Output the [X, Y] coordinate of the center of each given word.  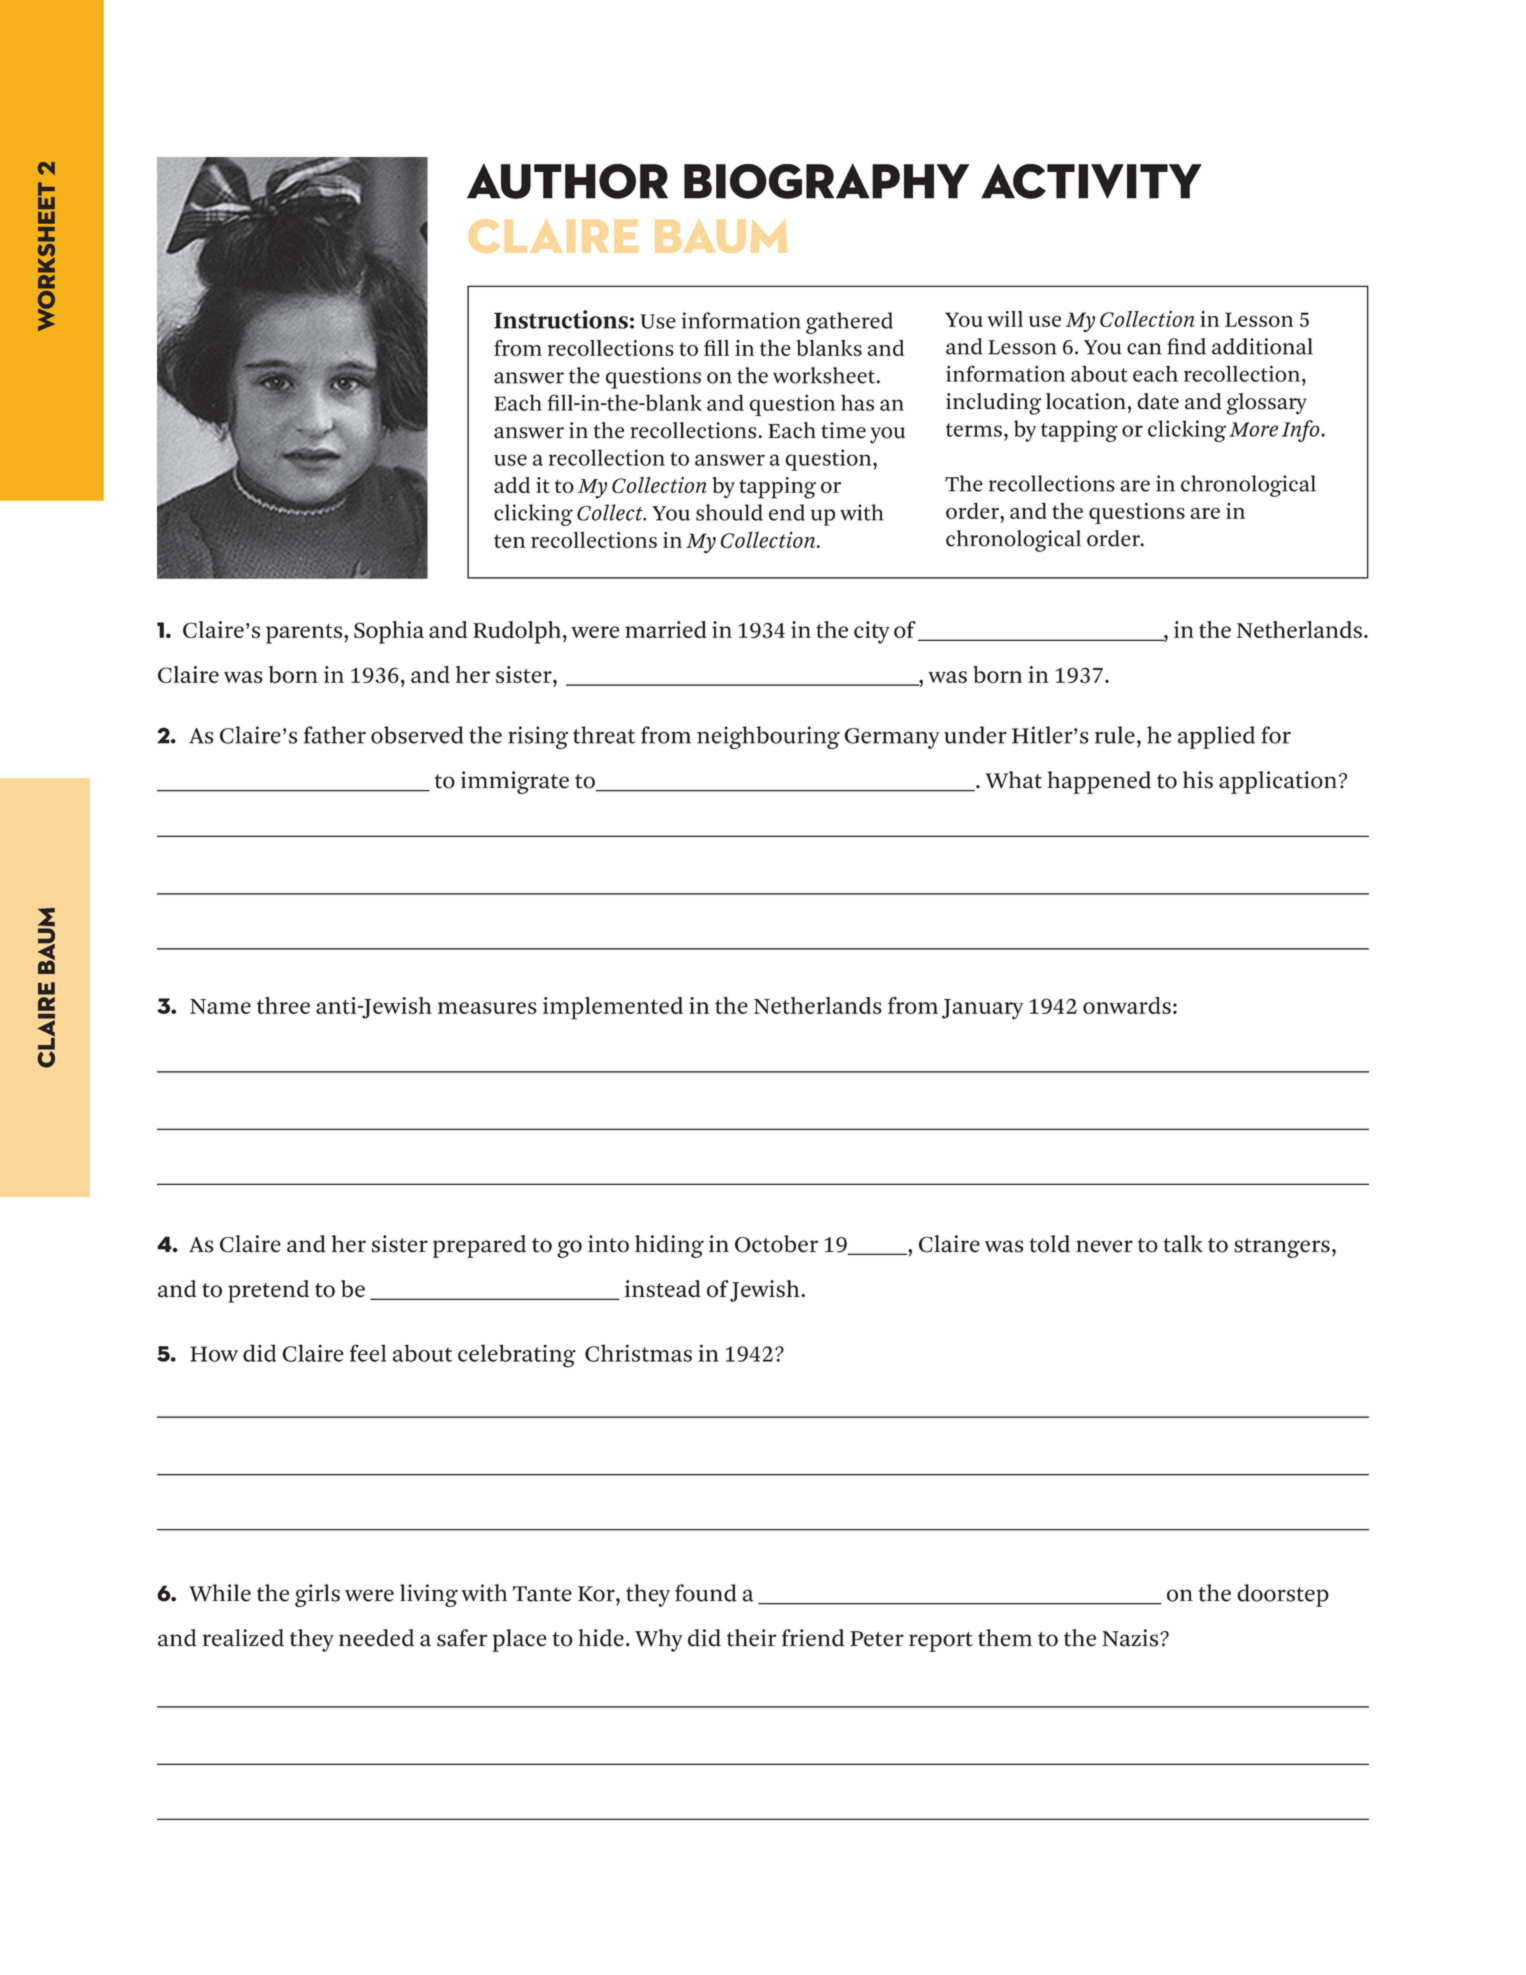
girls [317, 1595]
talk [1183, 1244]
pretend [268, 1291]
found [706, 1593]
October [776, 1244]
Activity [1091, 181]
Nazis [1131, 1638]
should [729, 512]
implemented [613, 1008]
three [283, 1005]
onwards [1127, 1005]
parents [305, 634]
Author [567, 181]
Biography [826, 181]
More [1253, 429]
